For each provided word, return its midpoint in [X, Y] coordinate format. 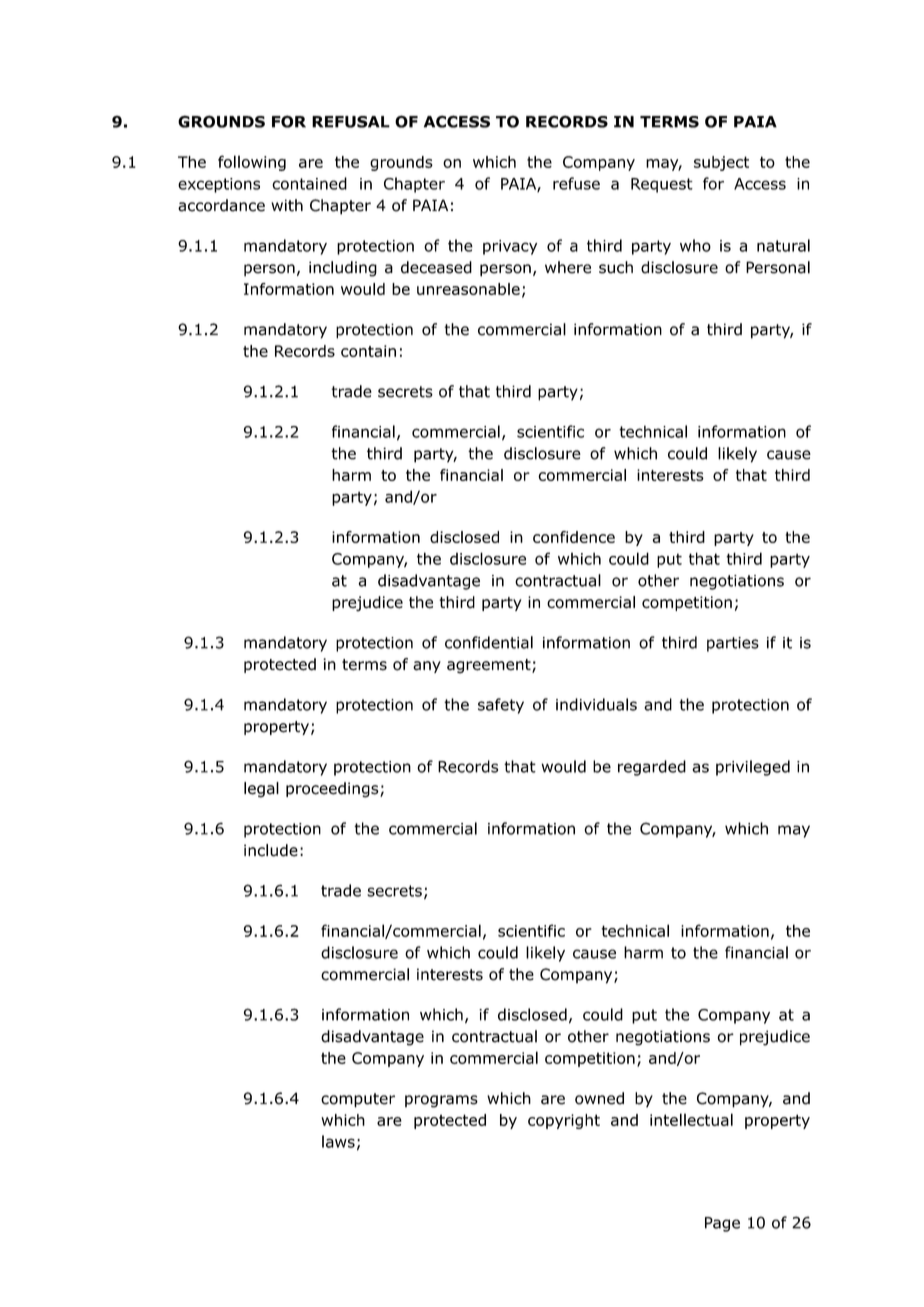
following [252, 163]
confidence [574, 537]
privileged [753, 768]
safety [501, 706]
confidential [489, 642]
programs [441, 1101]
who [695, 245]
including [343, 269]
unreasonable [468, 289]
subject [721, 163]
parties [733, 644]
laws [338, 1141]
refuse [576, 183]
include [271, 850]
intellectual [691, 1119]
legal [261, 790]
